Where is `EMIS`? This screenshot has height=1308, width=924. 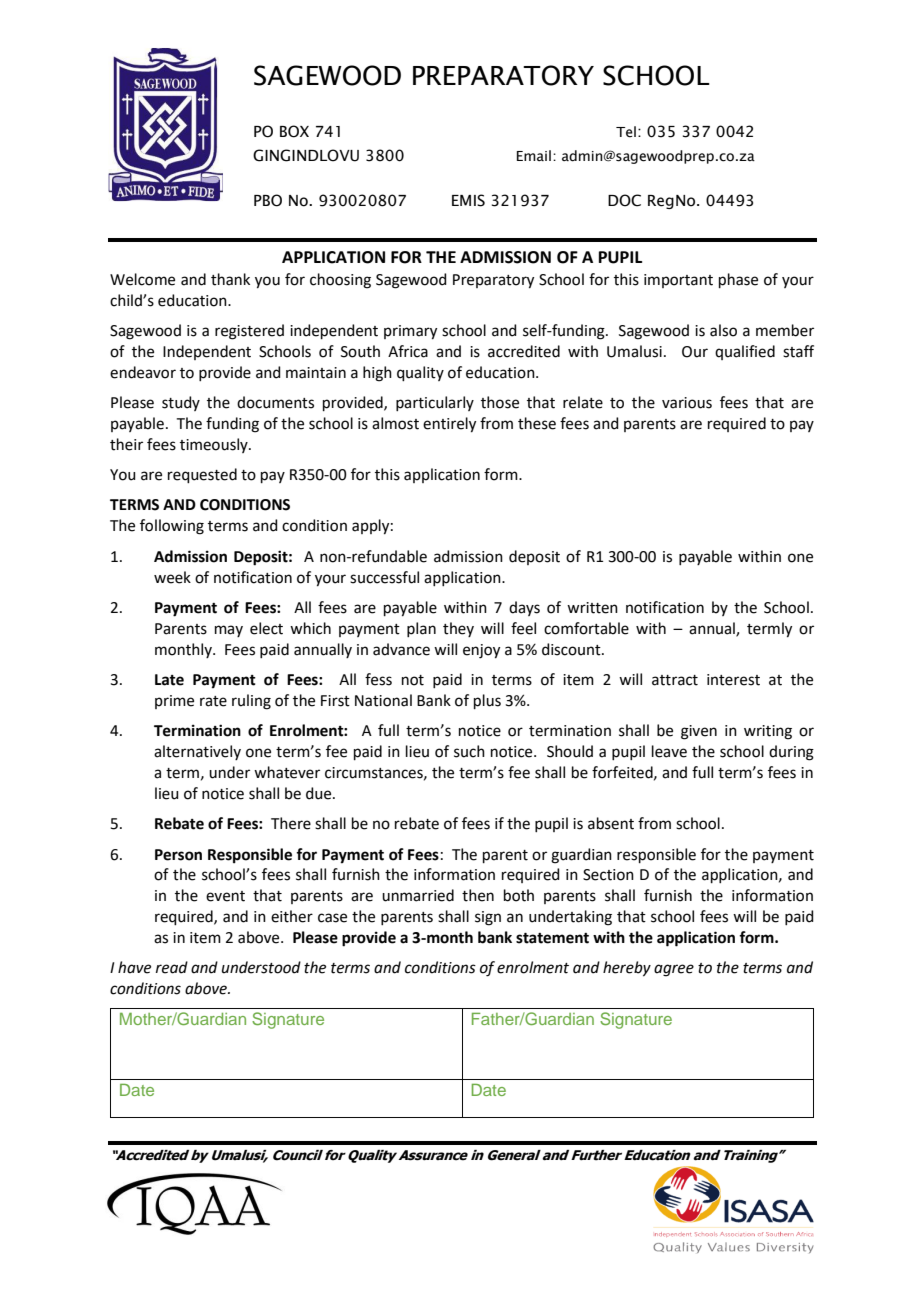
EMIS is located at coordinates (468, 200).
